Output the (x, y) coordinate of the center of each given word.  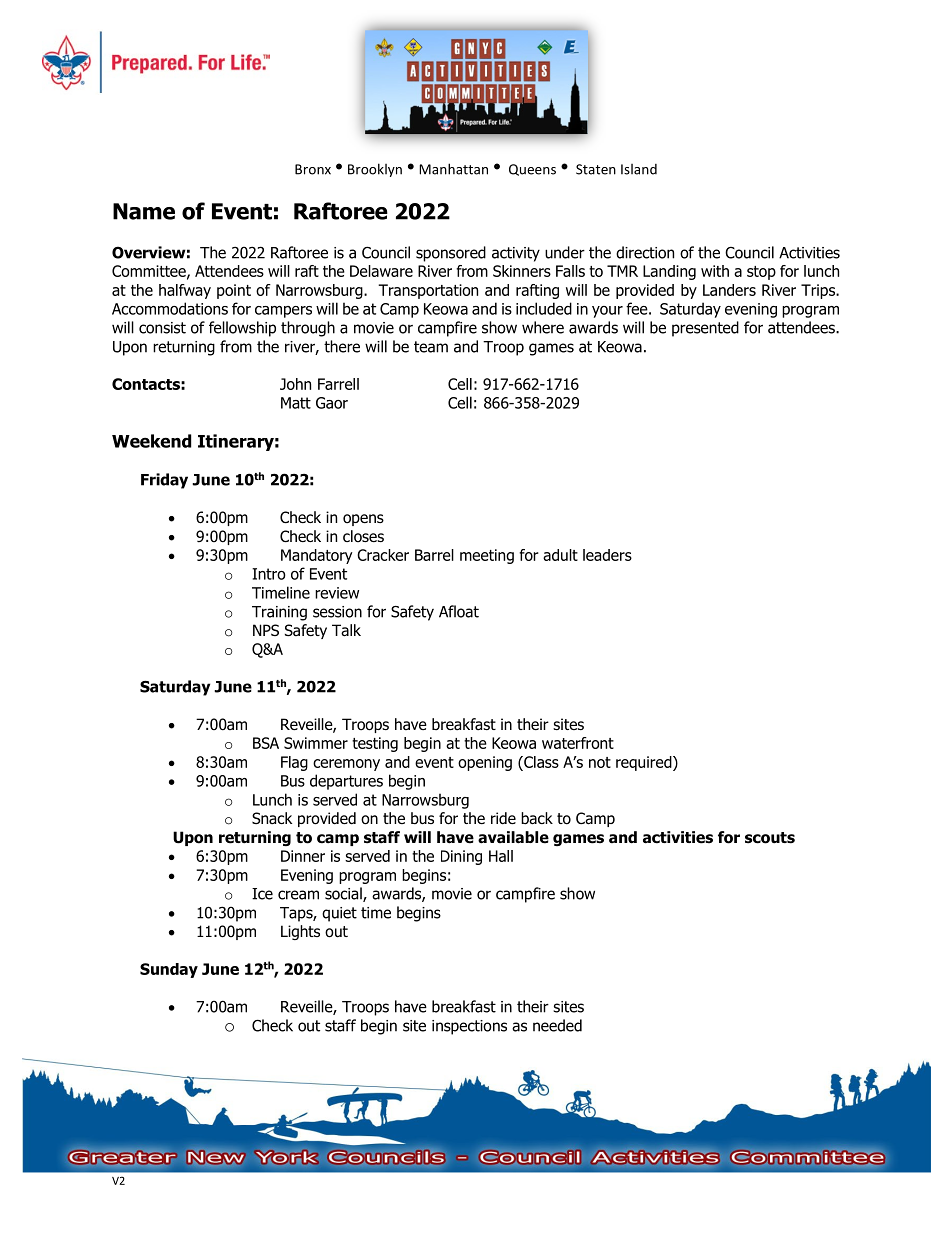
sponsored (451, 254)
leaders (607, 555)
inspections (469, 1027)
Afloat (459, 611)
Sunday (169, 970)
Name (144, 211)
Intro (269, 574)
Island (639, 169)
